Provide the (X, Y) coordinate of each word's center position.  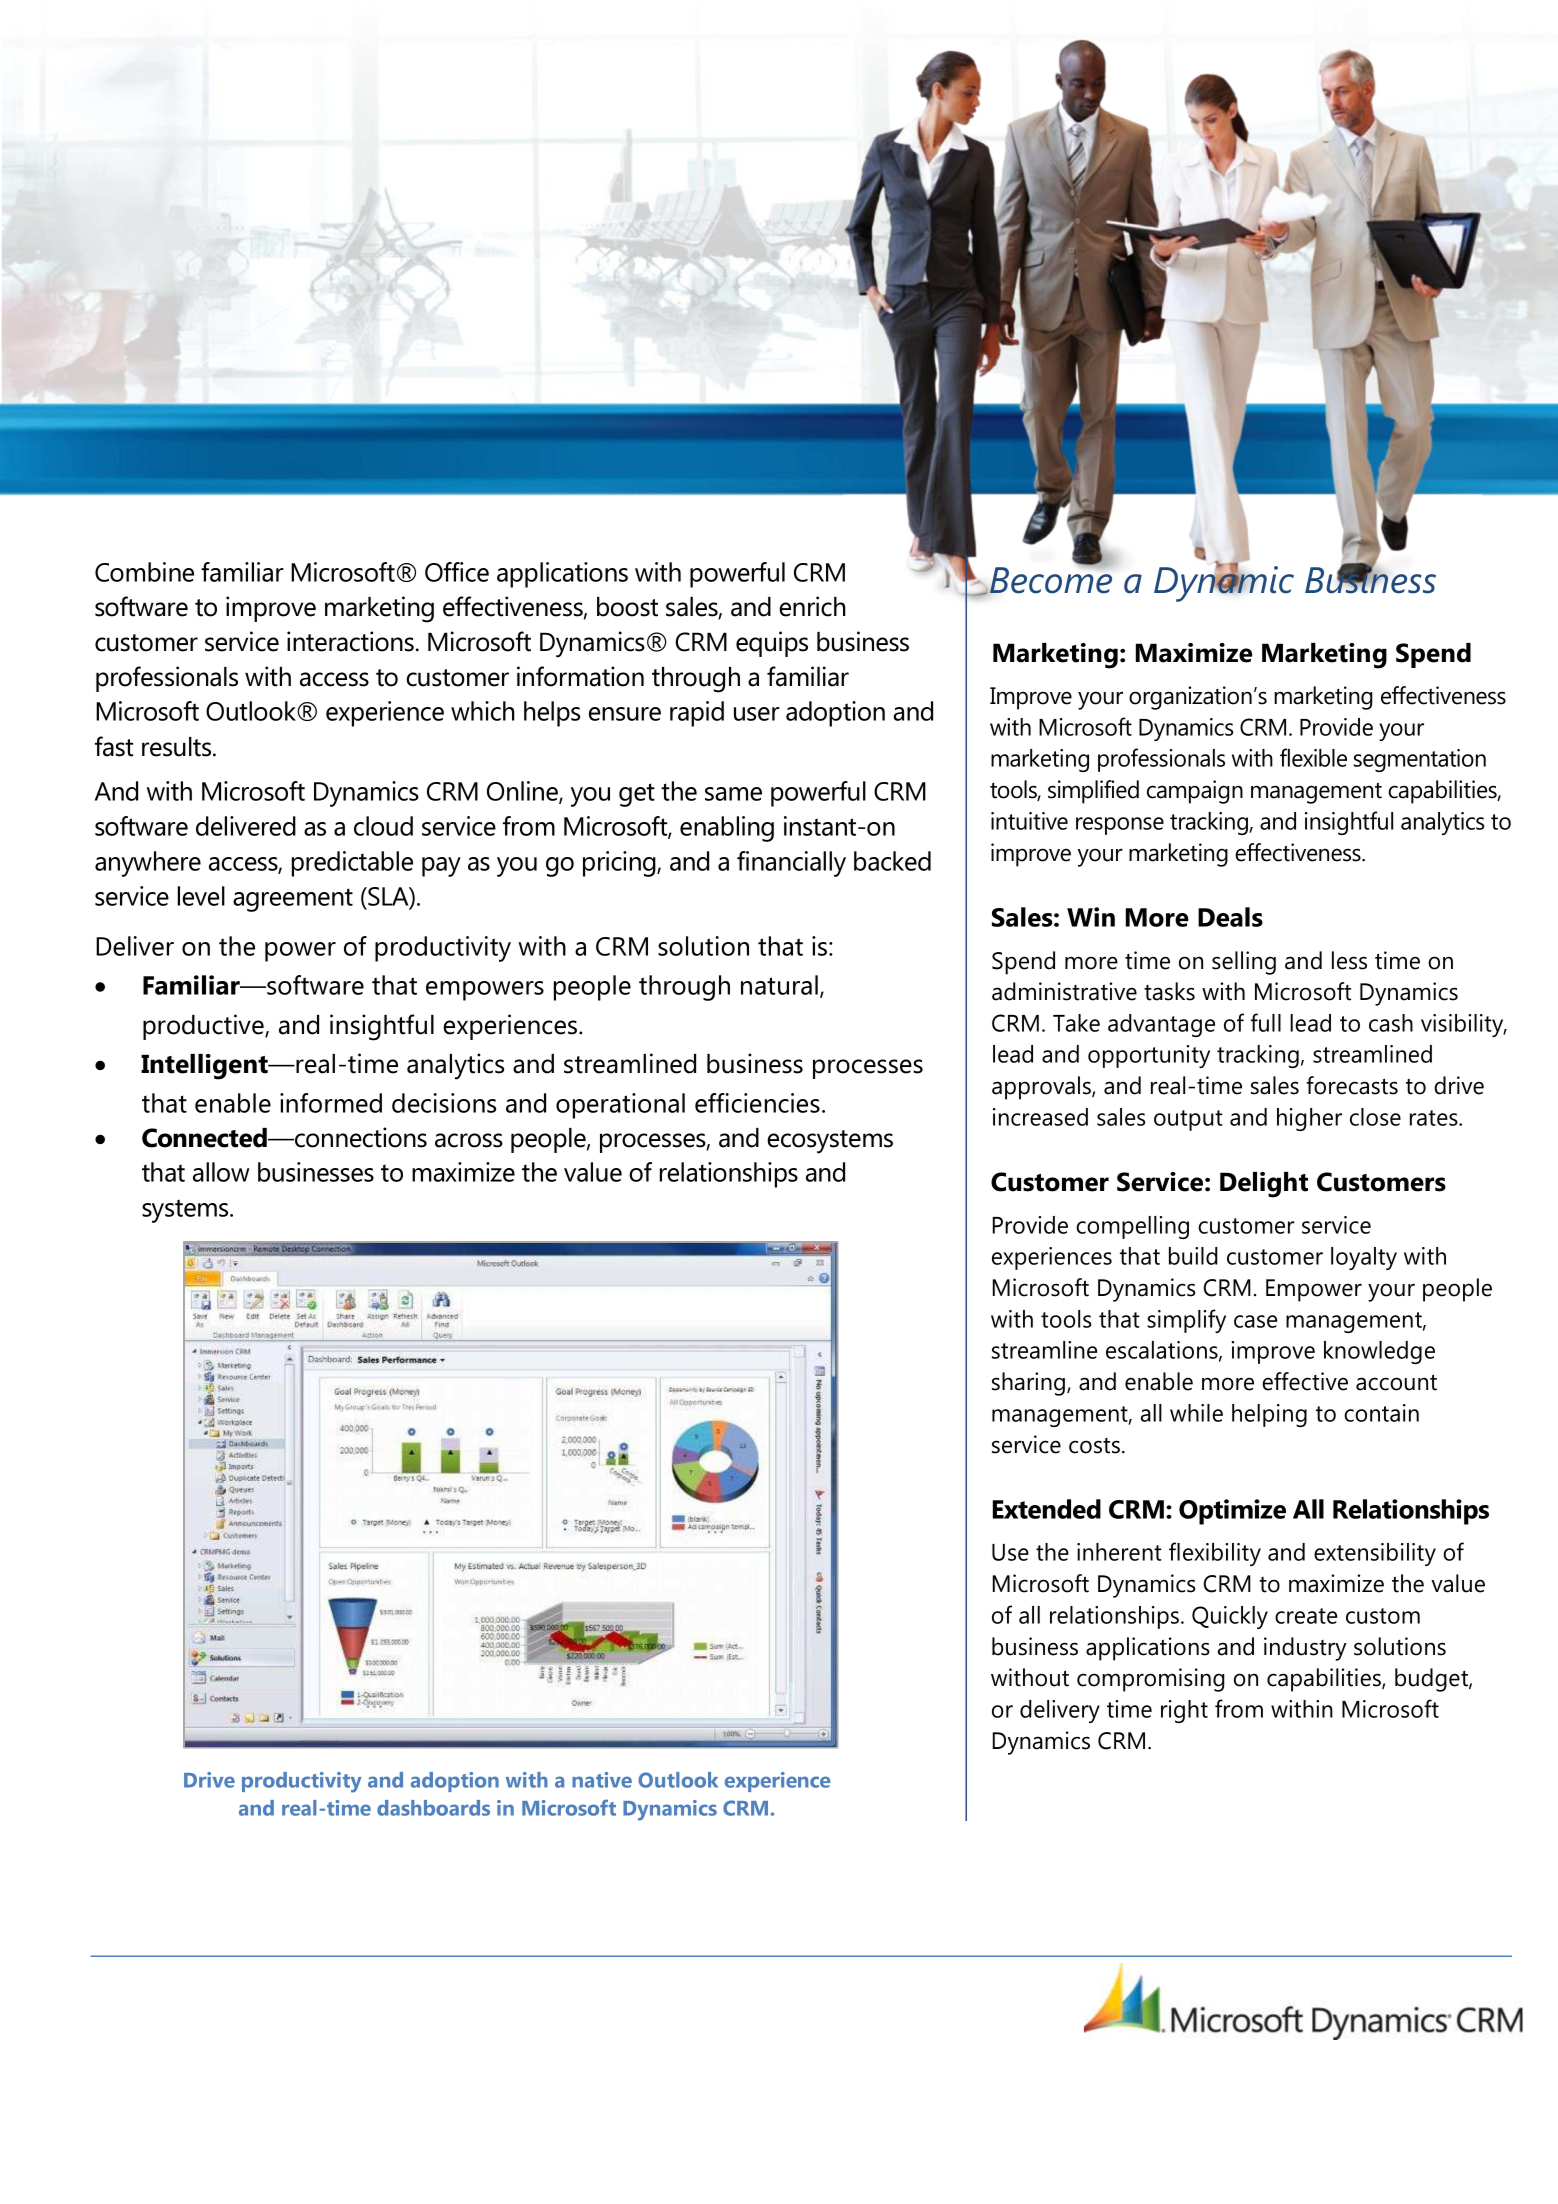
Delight (1264, 1185)
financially (791, 864)
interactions (350, 641)
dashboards (433, 1808)
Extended (1047, 1509)
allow (221, 1172)
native (602, 1780)
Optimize (1232, 1512)
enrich (812, 606)
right (1184, 1711)
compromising (1151, 1680)
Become (1050, 579)
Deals (1230, 917)
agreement (293, 900)
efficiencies (757, 1103)
